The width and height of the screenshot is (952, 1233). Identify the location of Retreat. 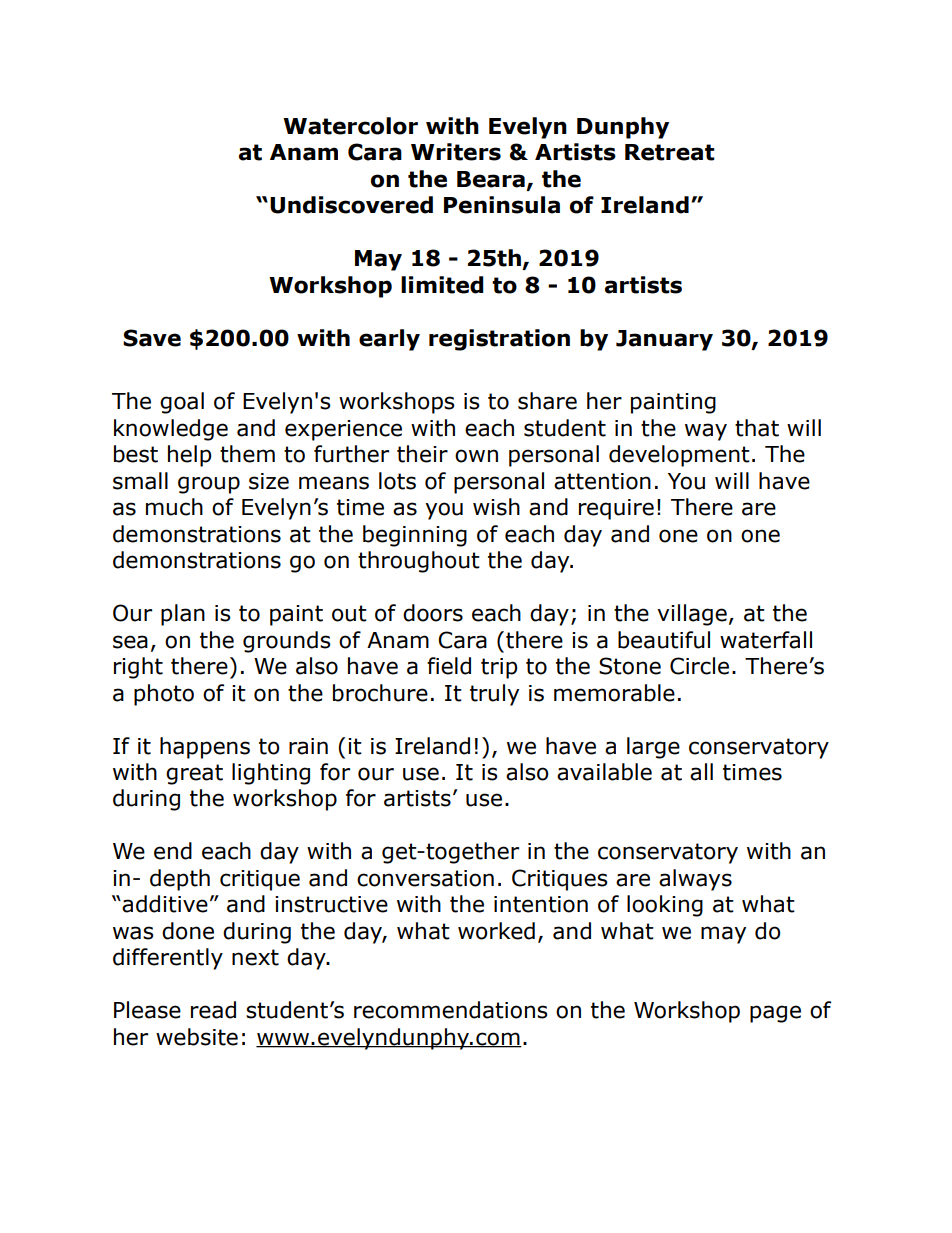
(670, 152).
